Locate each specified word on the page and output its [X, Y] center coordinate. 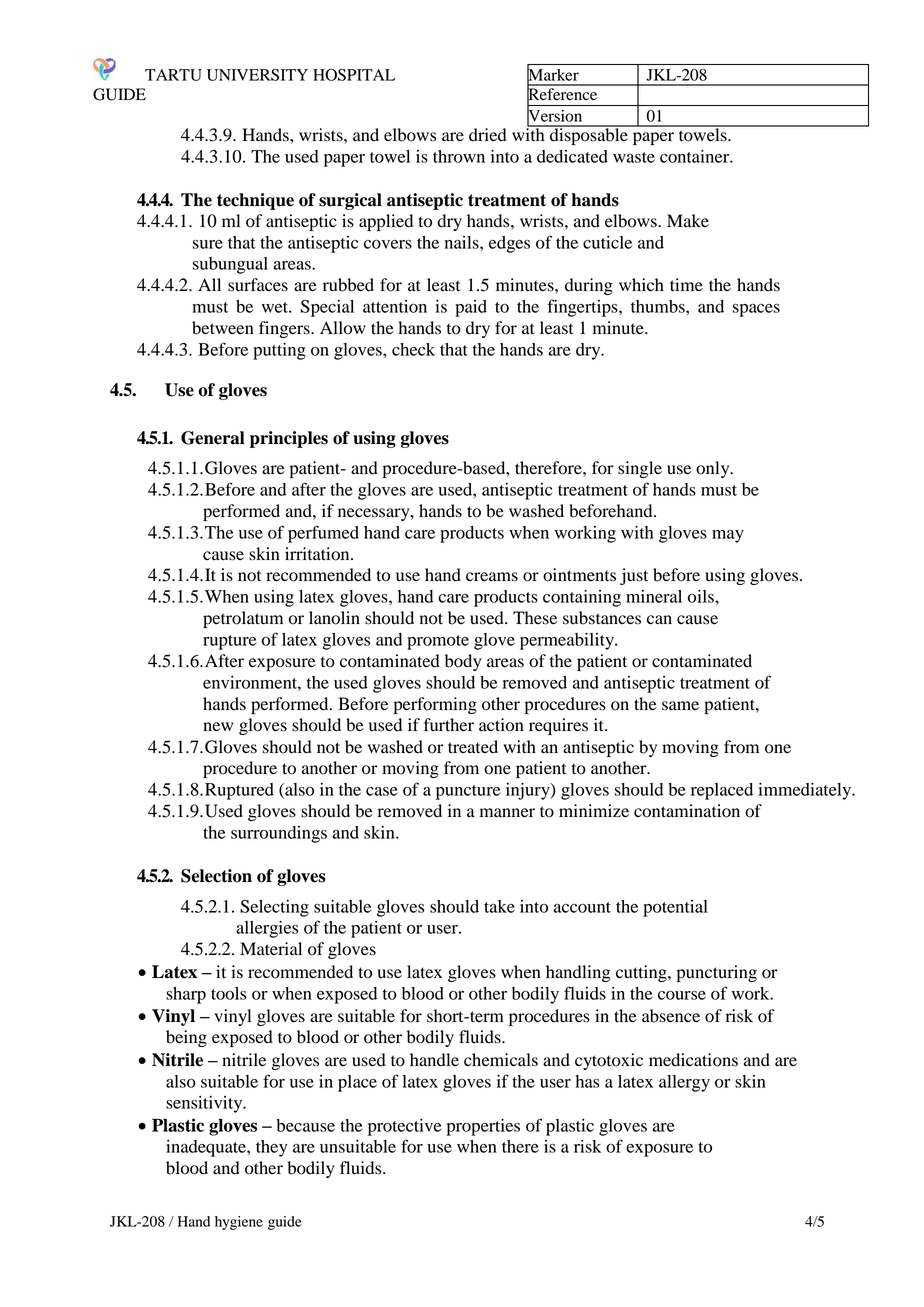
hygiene [239, 1223]
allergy [684, 1083]
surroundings [279, 834]
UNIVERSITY [257, 75]
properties [483, 1127]
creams [492, 577]
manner [507, 813]
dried [488, 135]
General [213, 438]
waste [634, 157]
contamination [687, 811]
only [714, 469]
